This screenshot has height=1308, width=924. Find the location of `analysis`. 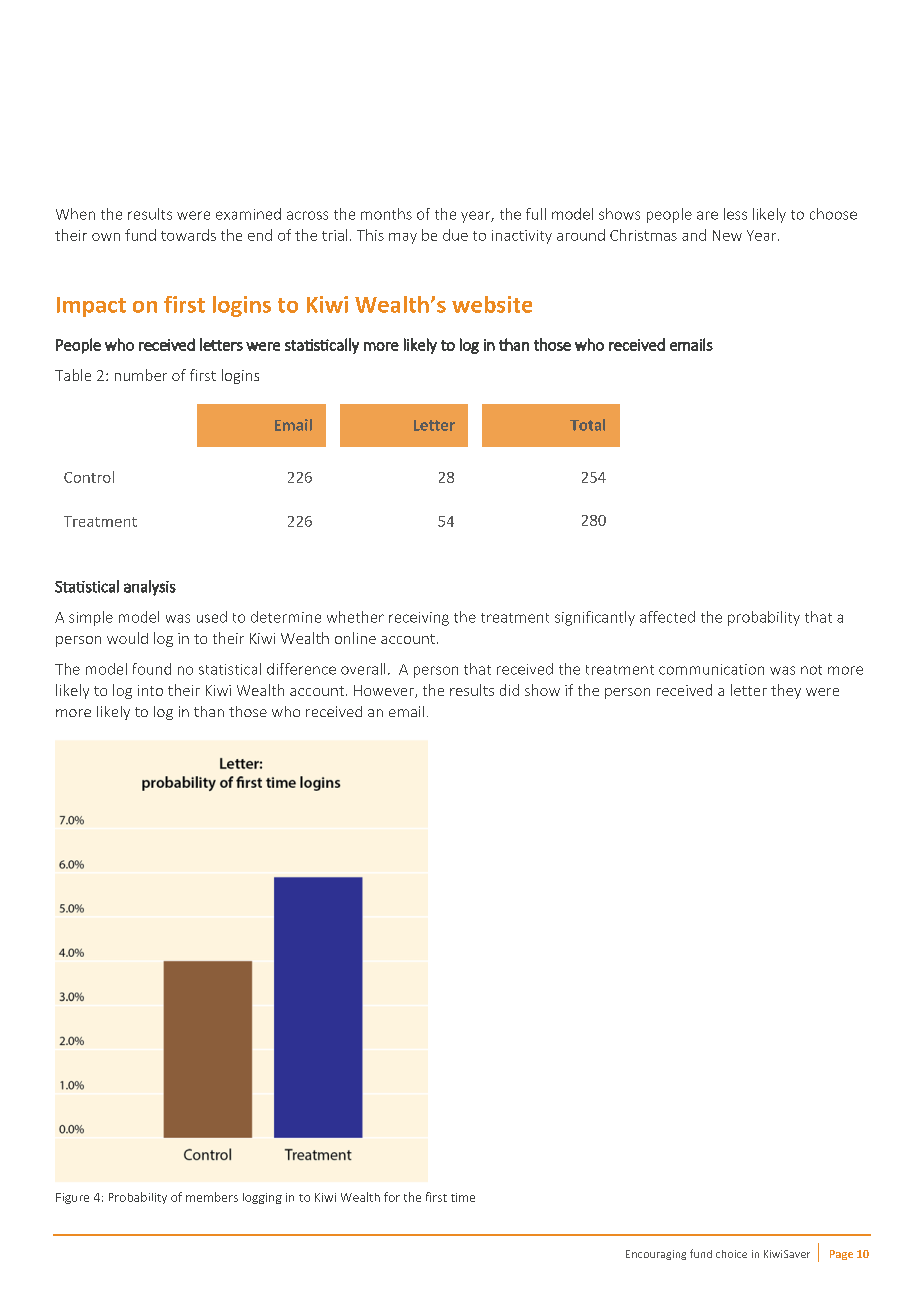

analysis is located at coordinates (150, 588).
